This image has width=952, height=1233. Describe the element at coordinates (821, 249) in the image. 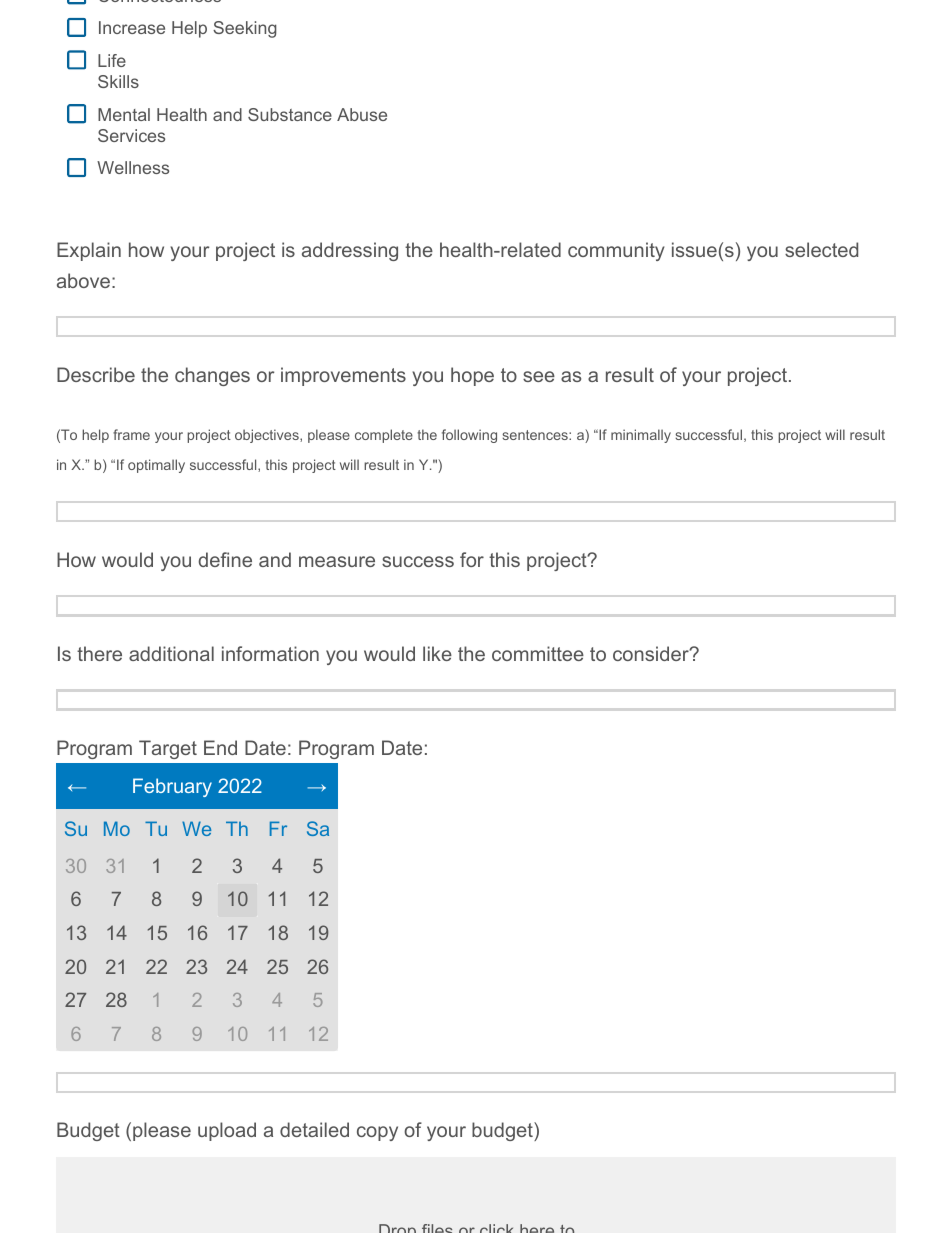

I see `selected` at that location.
